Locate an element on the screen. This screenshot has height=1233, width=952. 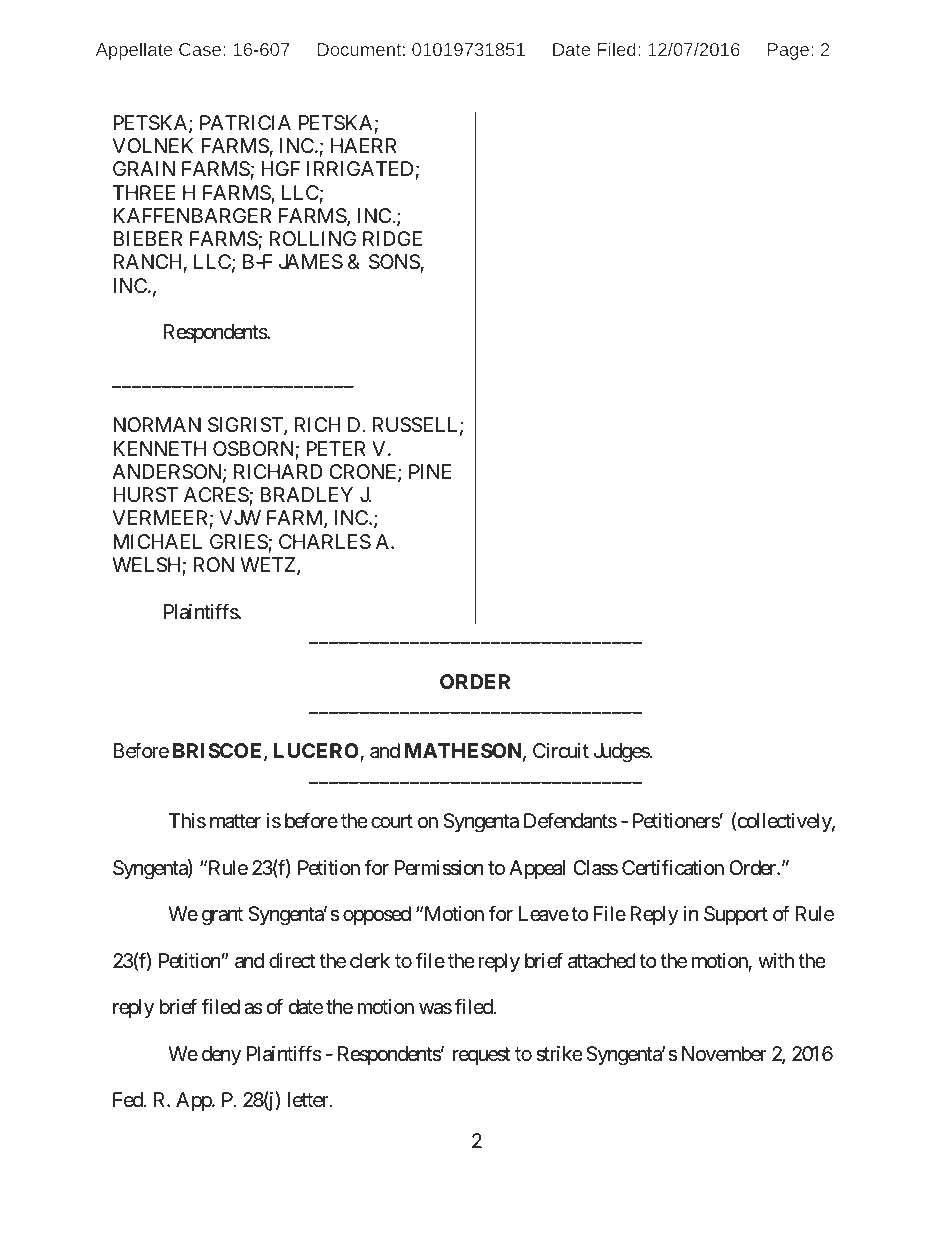
request is located at coordinates (481, 1056).
